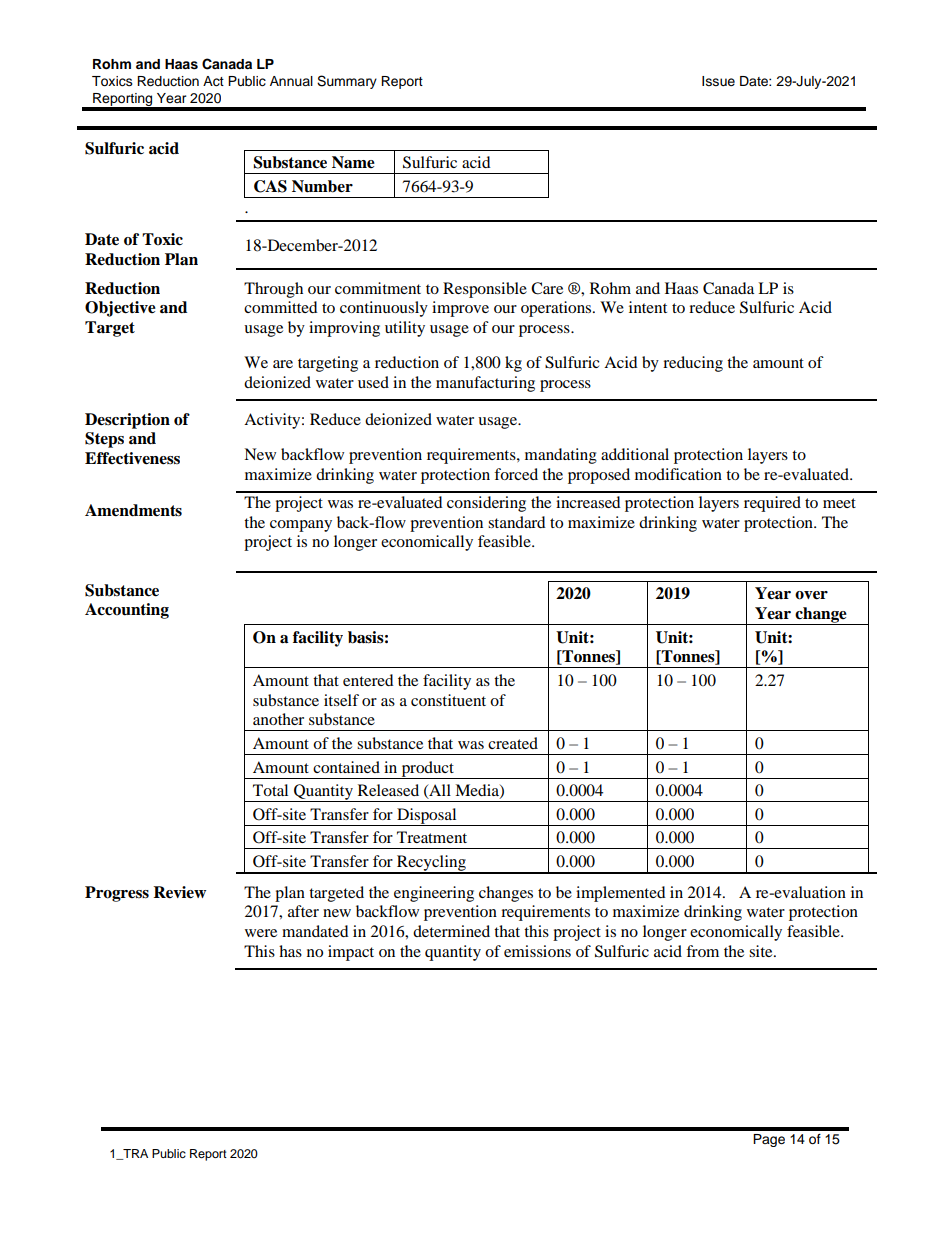 The height and width of the screenshot is (1233, 952). Describe the element at coordinates (127, 421) in the screenshot. I see `Description` at that location.
